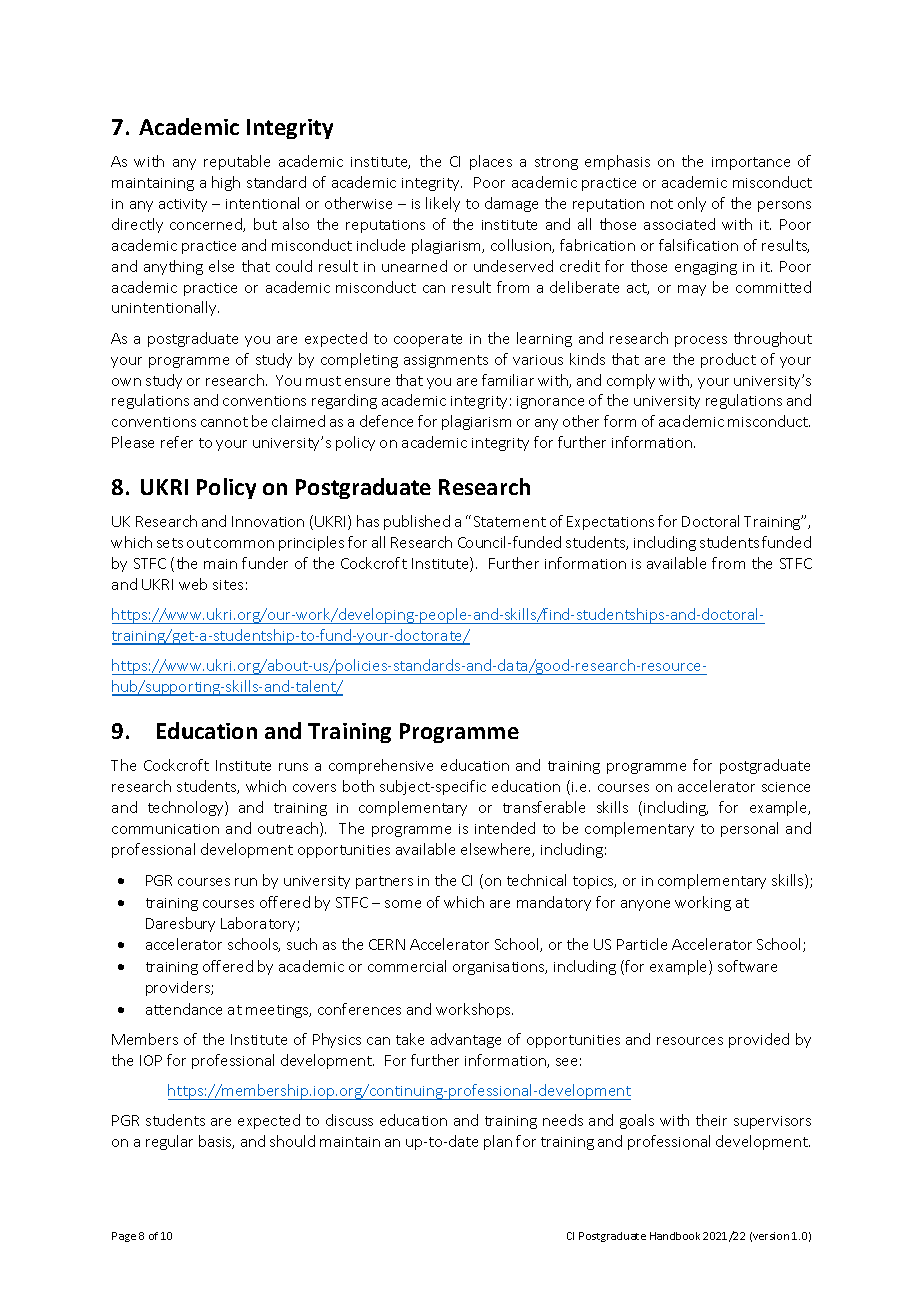  What do you see at coordinates (183, 205) in the document?
I see `activity` at bounding box center [183, 205].
